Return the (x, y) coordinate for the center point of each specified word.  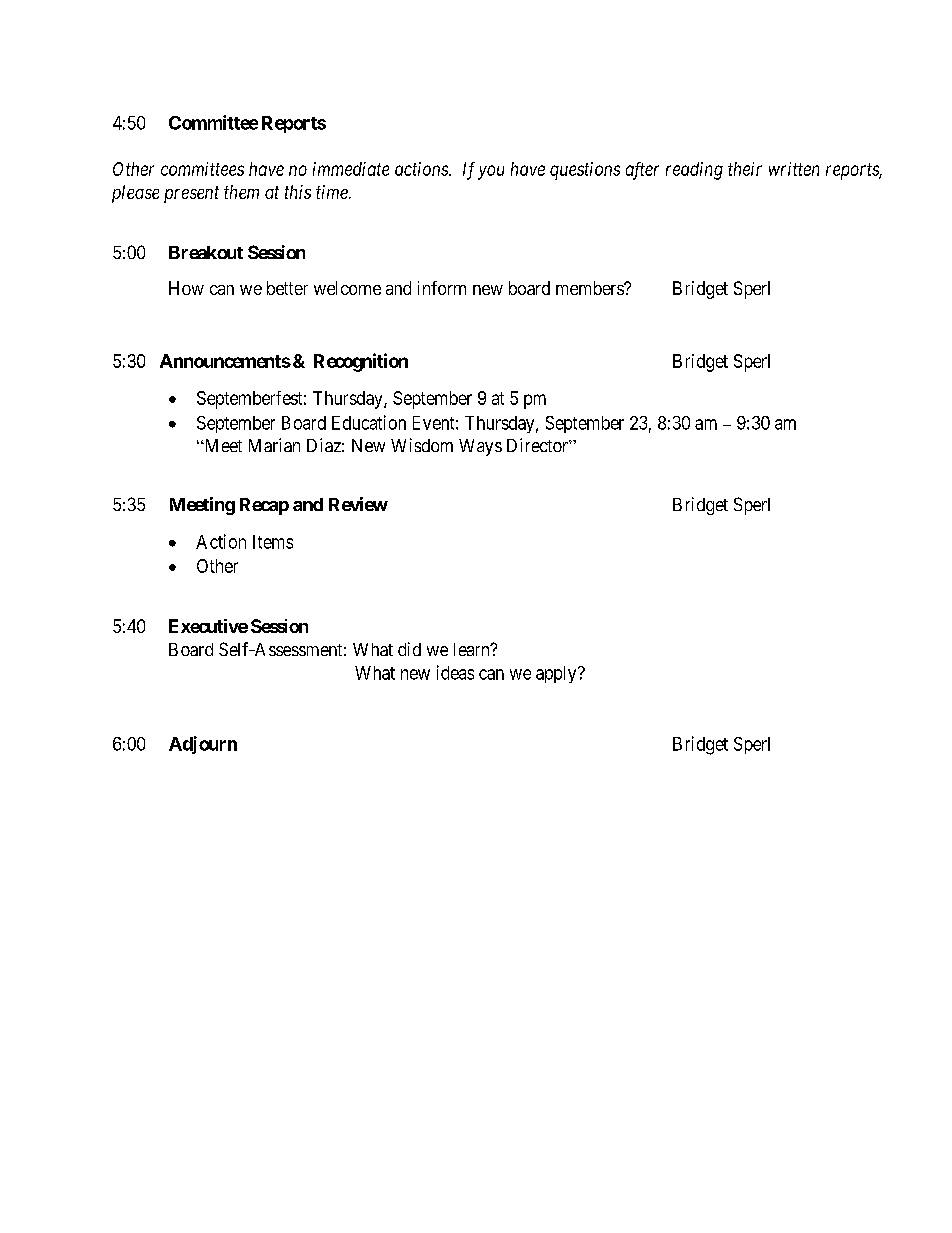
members (590, 288)
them (241, 192)
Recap (264, 506)
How (186, 288)
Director (538, 445)
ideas (455, 672)
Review (358, 504)
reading (694, 171)
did (409, 649)
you (491, 172)
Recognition (361, 362)
